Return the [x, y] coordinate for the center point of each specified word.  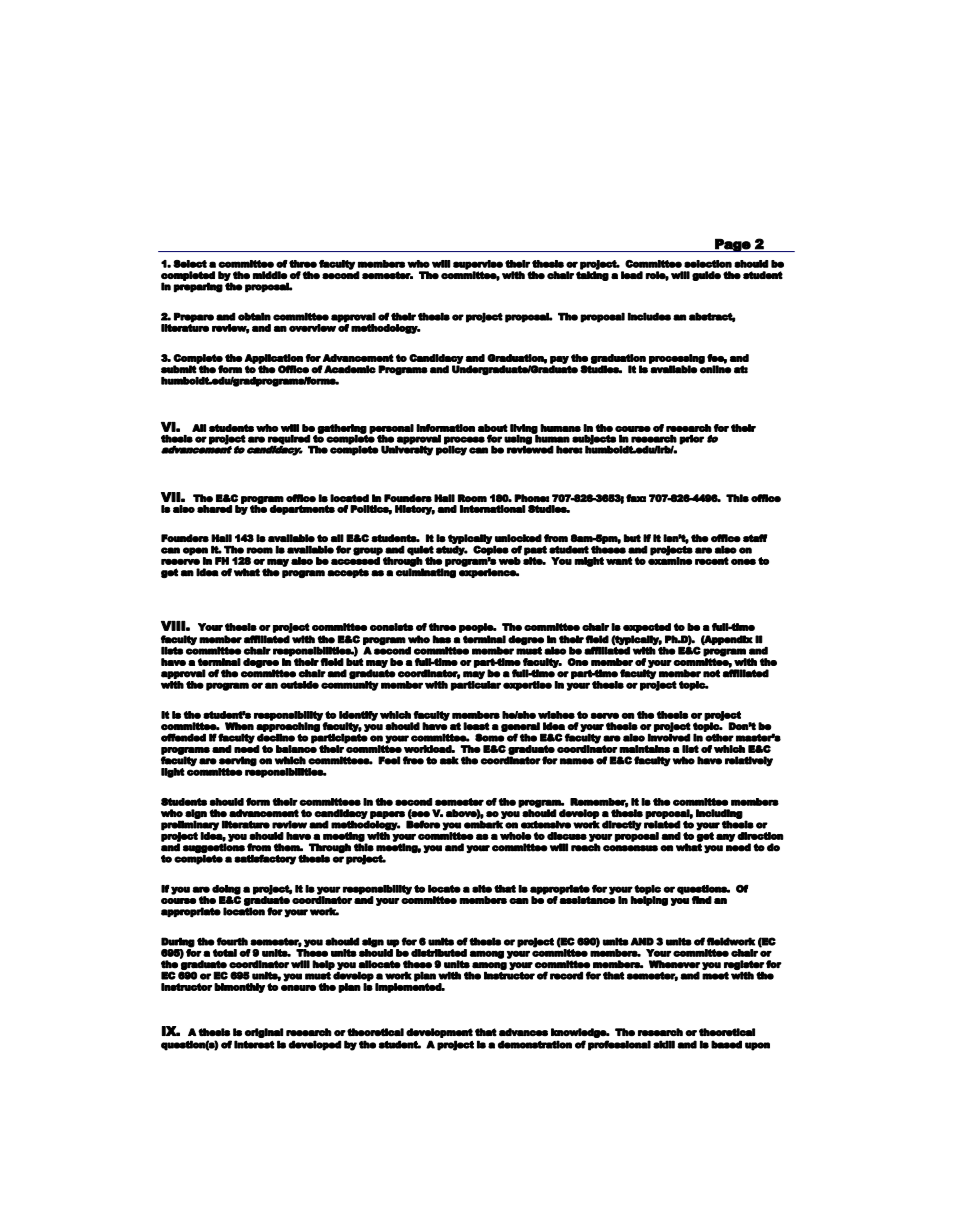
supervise [478, 265]
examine [670, 560]
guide [706, 276]
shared [214, 509]
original [264, 1033]
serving [238, 761]
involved [669, 737]
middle [270, 275]
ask [449, 760]
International [493, 509]
